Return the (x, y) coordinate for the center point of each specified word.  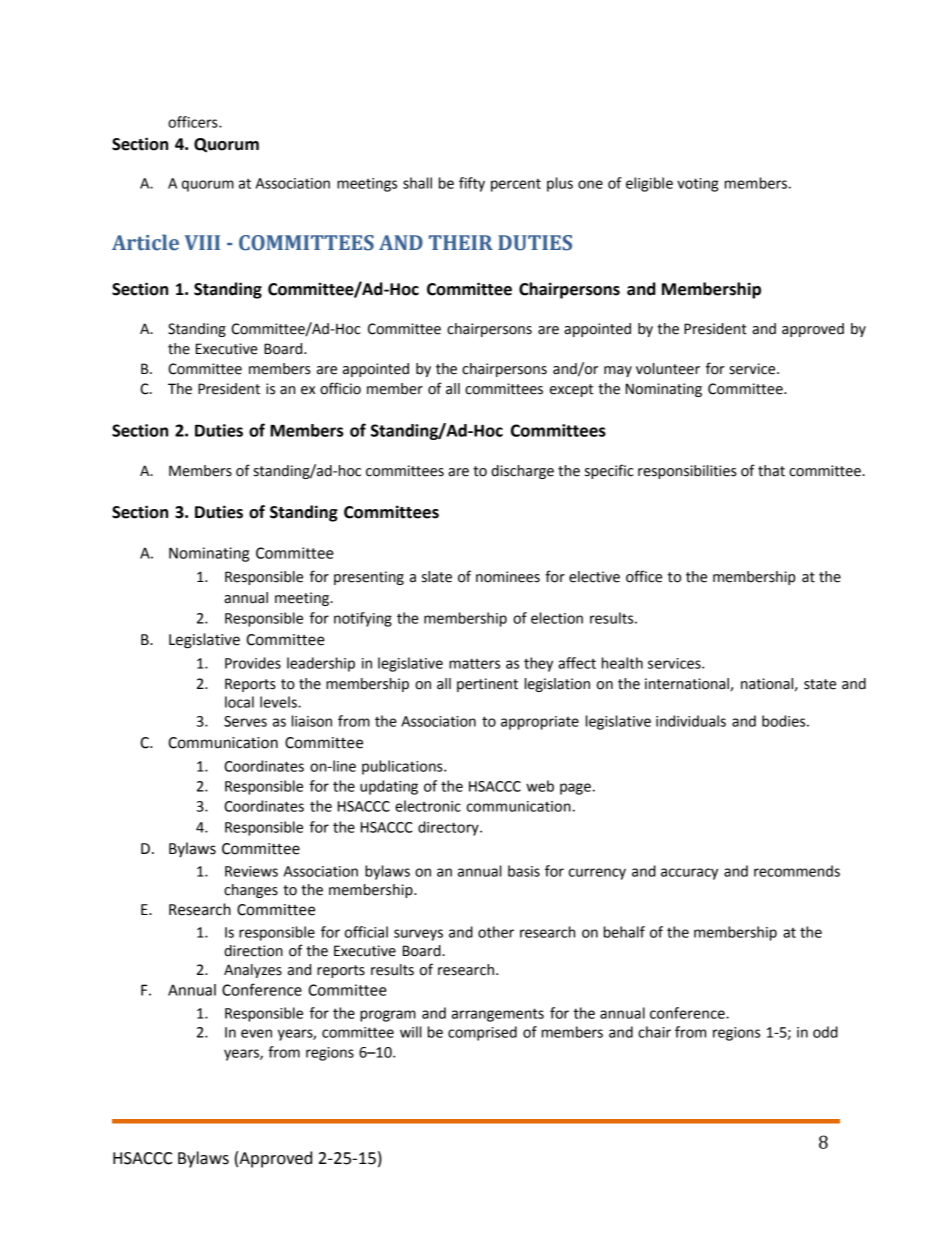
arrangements (498, 1015)
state (820, 684)
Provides (253, 663)
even (256, 1033)
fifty (472, 184)
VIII (202, 242)
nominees (508, 577)
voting (698, 185)
